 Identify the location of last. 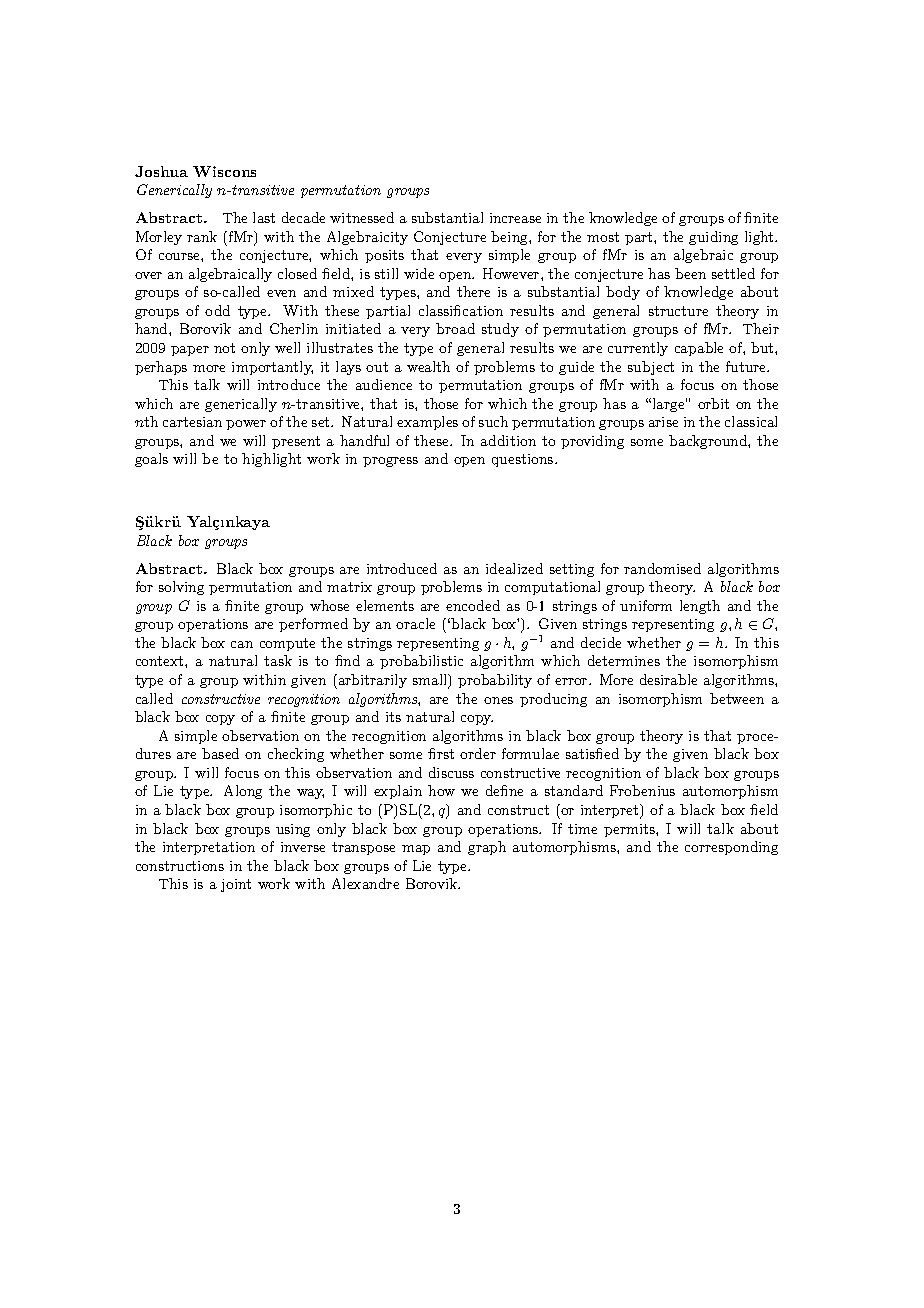
(264, 217).
